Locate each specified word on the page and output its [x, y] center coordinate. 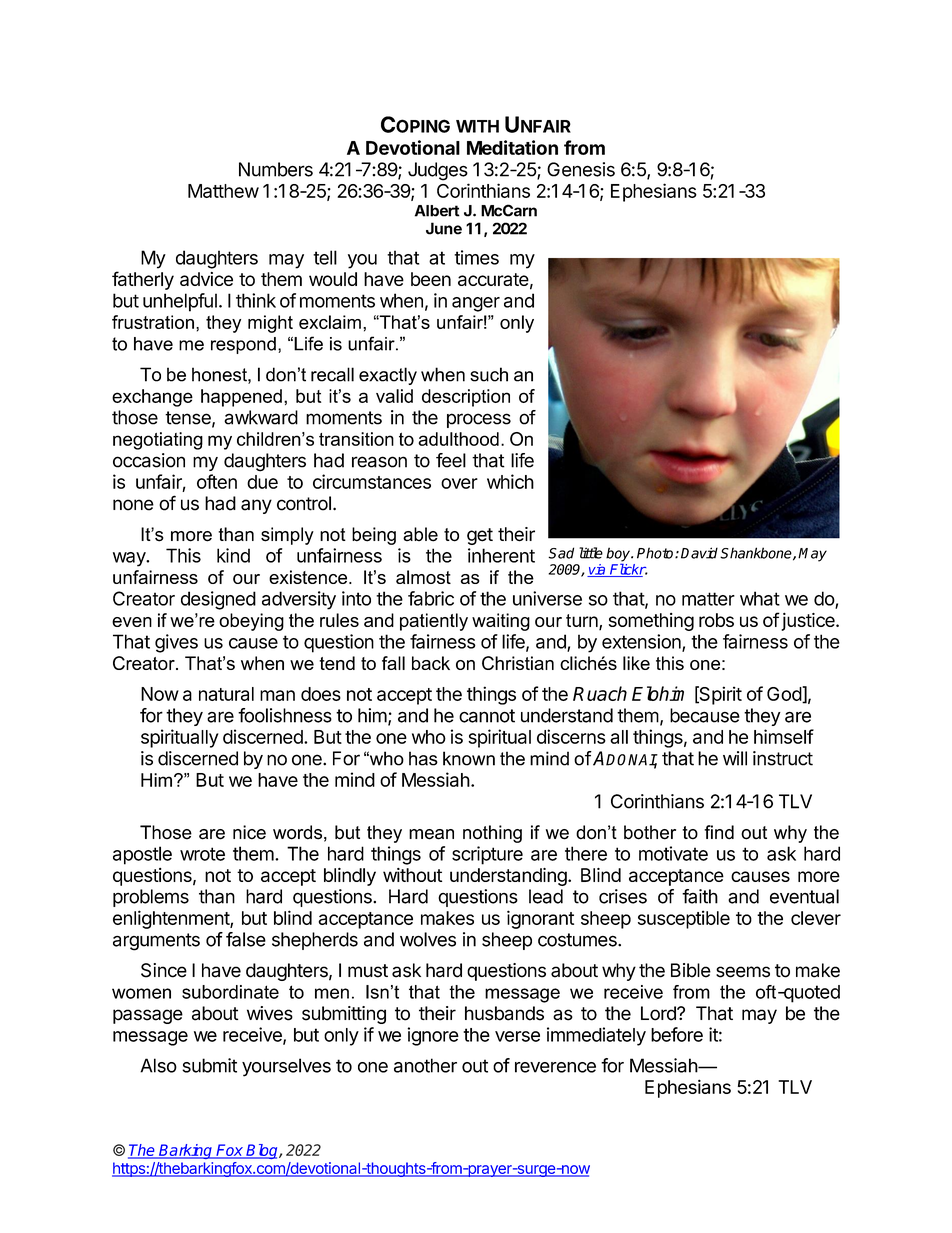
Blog [262, 1151]
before [677, 1034]
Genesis [581, 169]
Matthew [223, 191]
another [425, 1065]
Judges [438, 171]
